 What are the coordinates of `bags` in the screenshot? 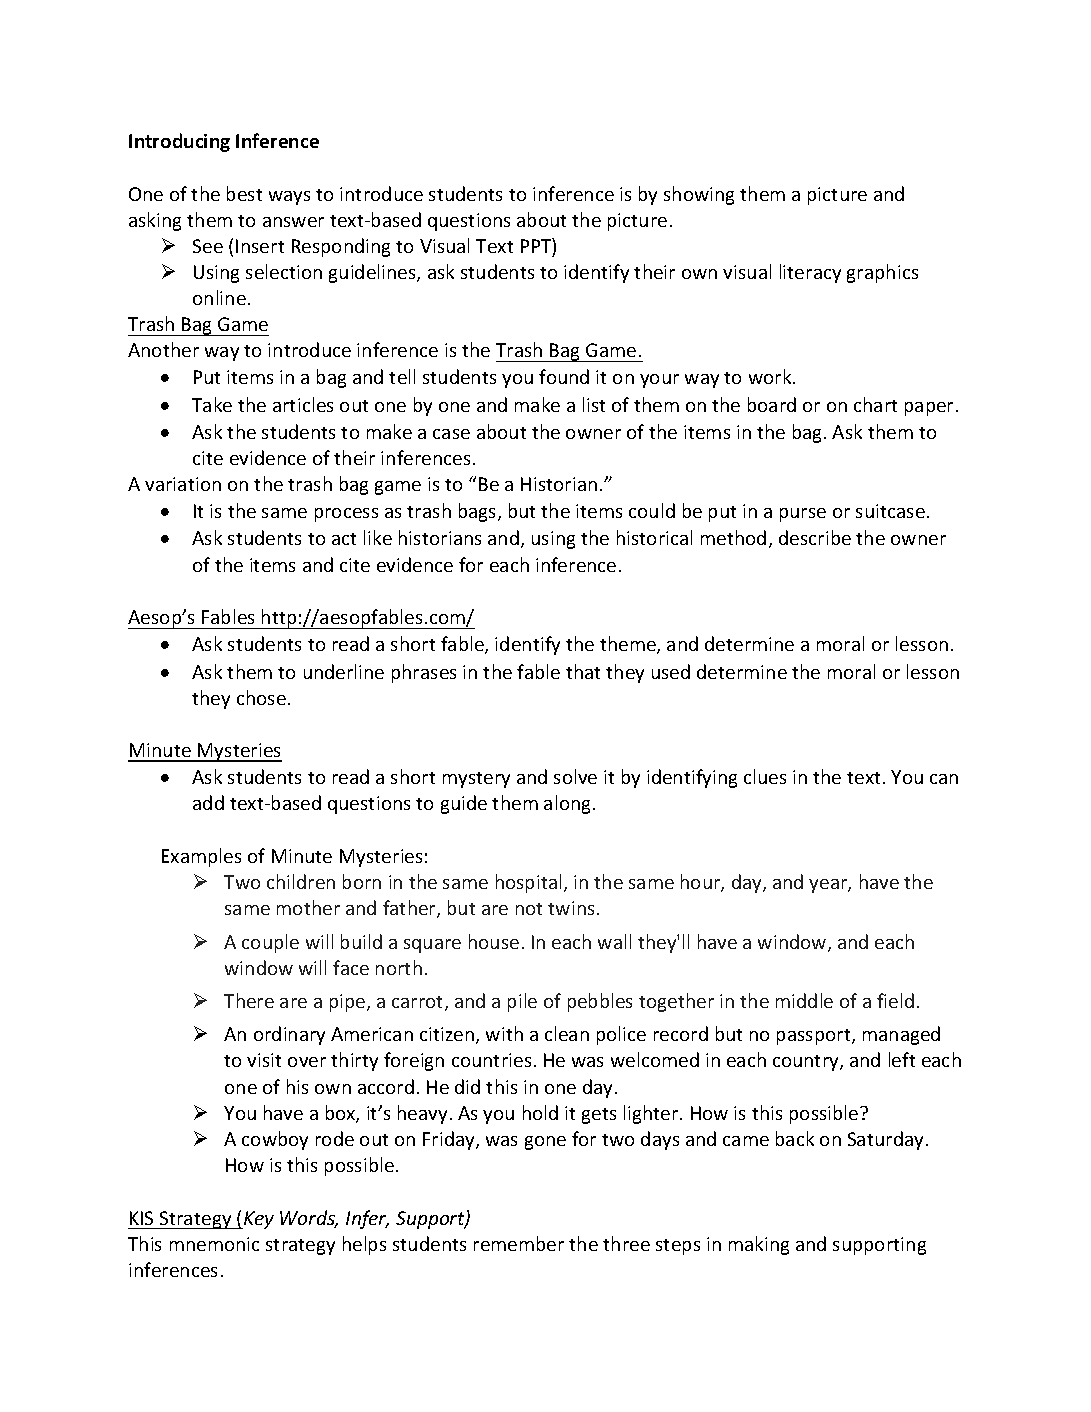 It's located at (479, 512).
